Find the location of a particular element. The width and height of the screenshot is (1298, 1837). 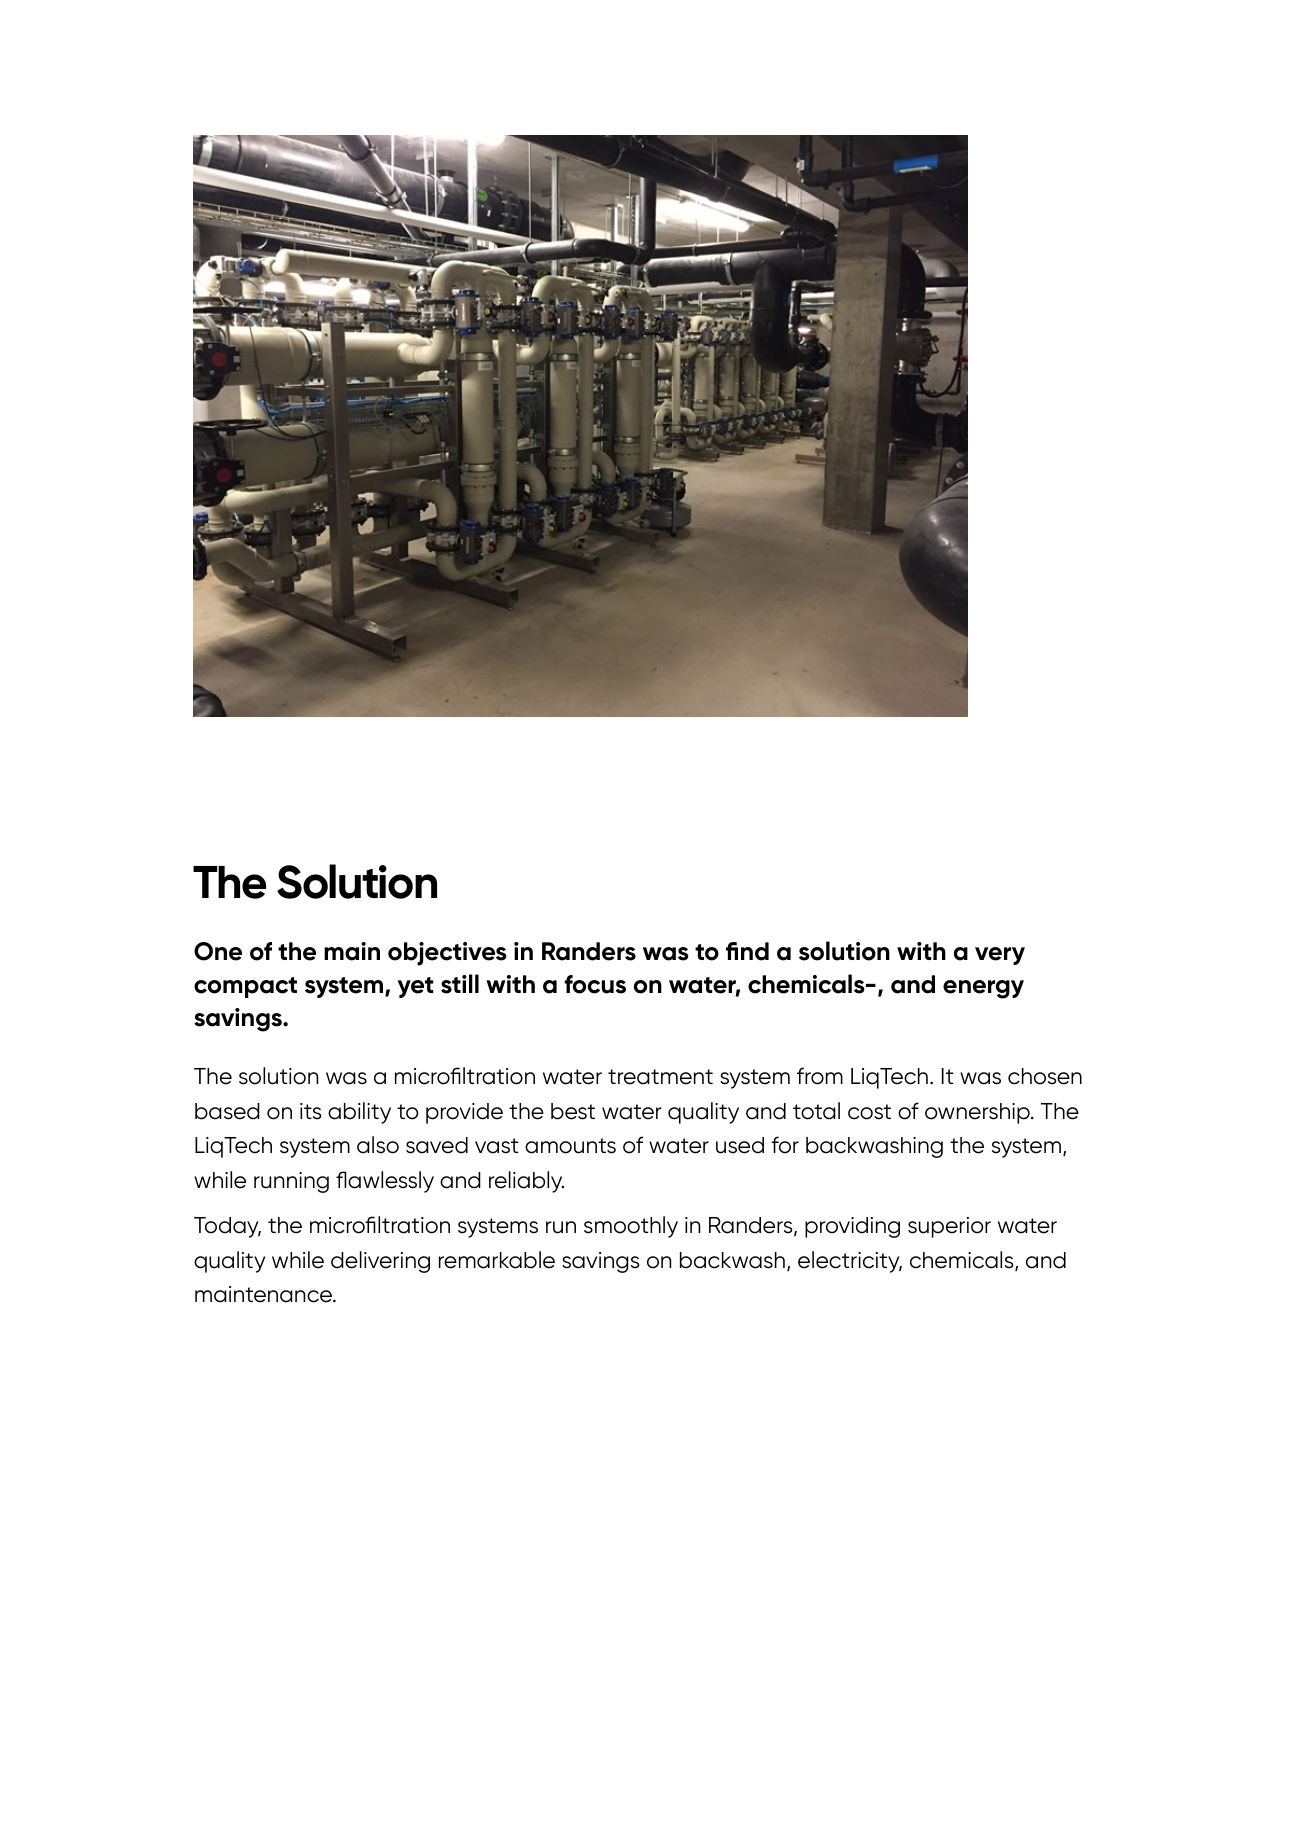

electricity is located at coordinates (850, 1262).
